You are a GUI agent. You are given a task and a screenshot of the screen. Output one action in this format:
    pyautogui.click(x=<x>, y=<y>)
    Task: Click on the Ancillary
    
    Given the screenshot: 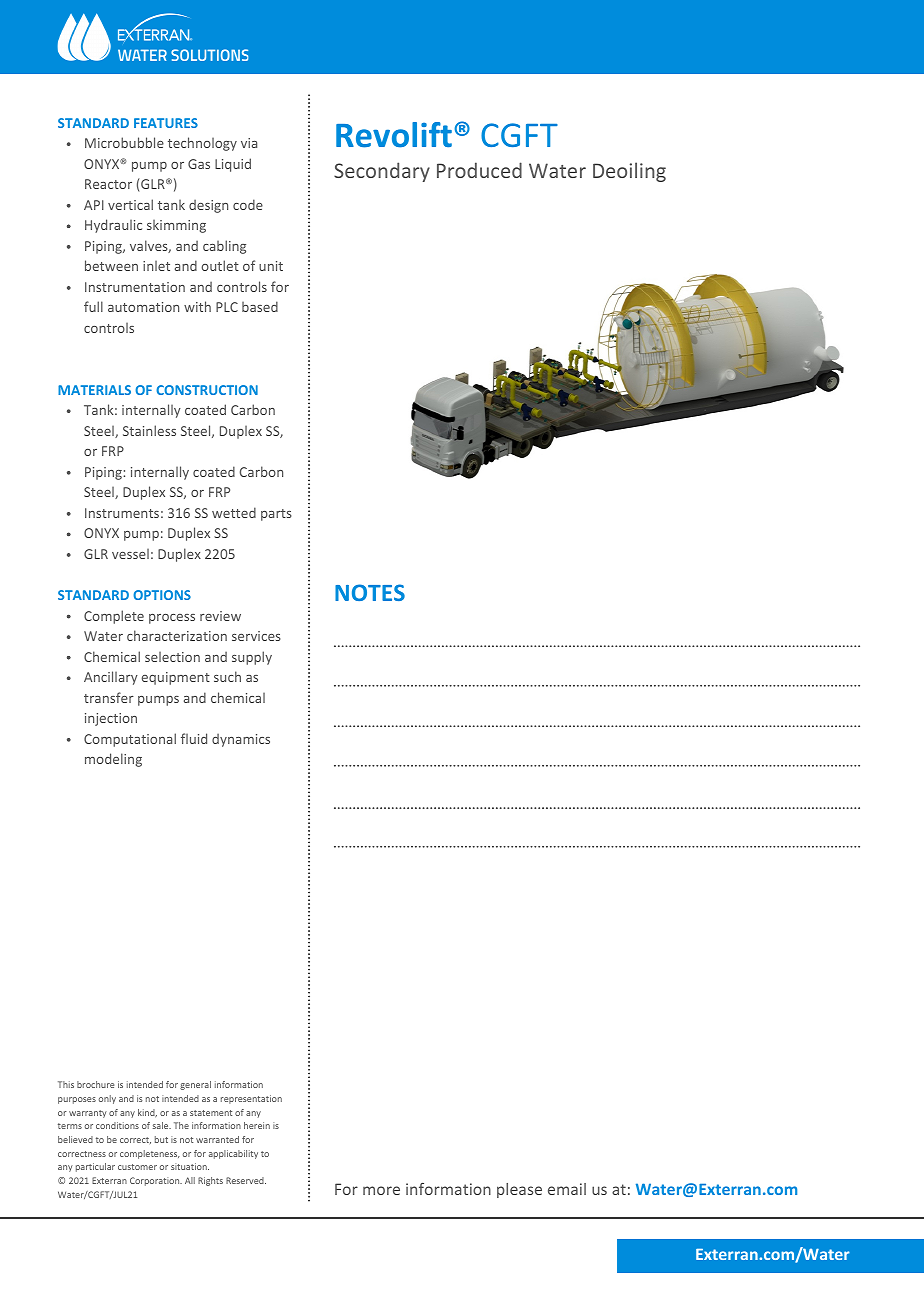 What is the action you would take?
    pyautogui.click(x=111, y=678)
